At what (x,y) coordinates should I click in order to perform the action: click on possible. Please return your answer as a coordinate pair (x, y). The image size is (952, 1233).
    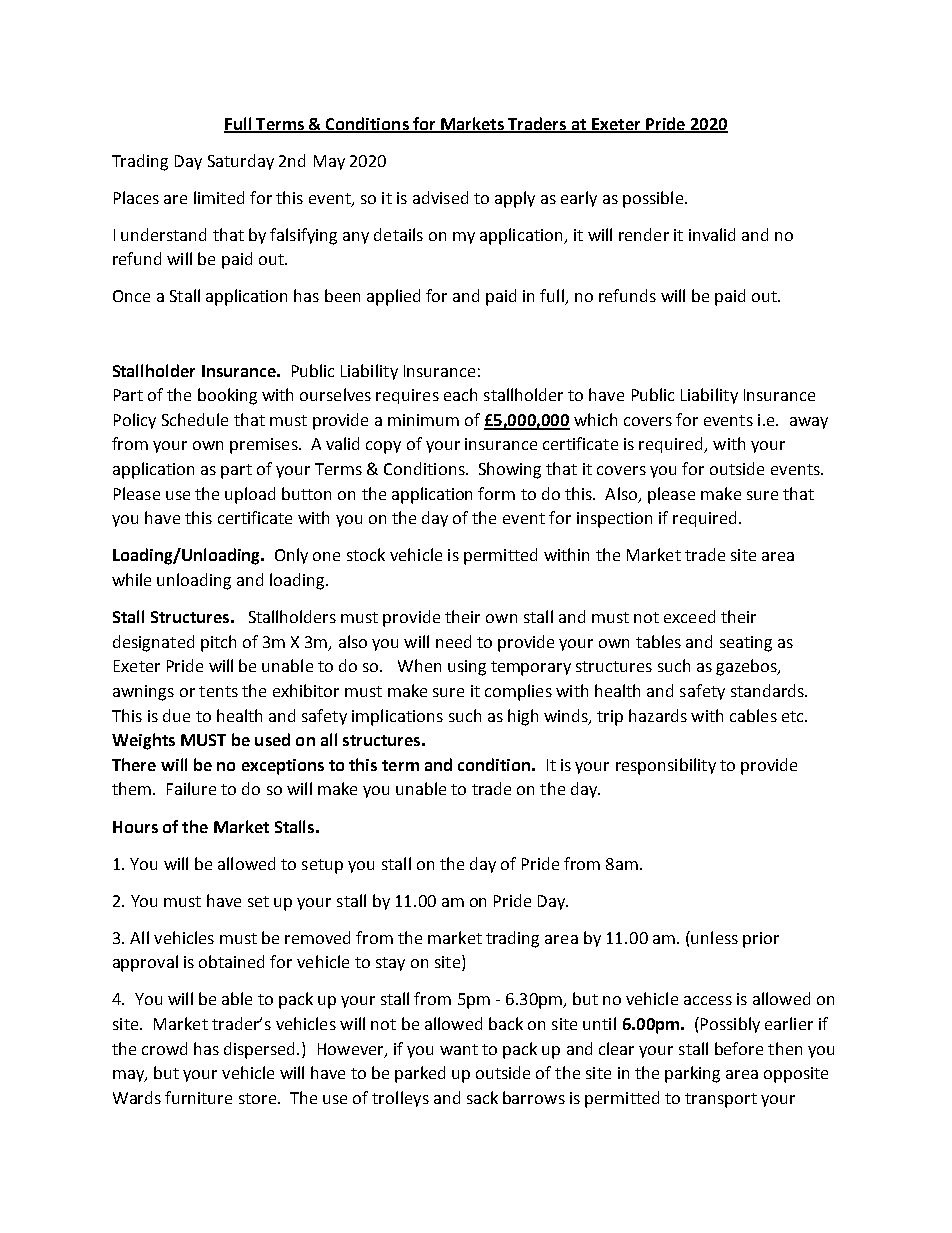
    Looking at the image, I should click on (654, 199).
